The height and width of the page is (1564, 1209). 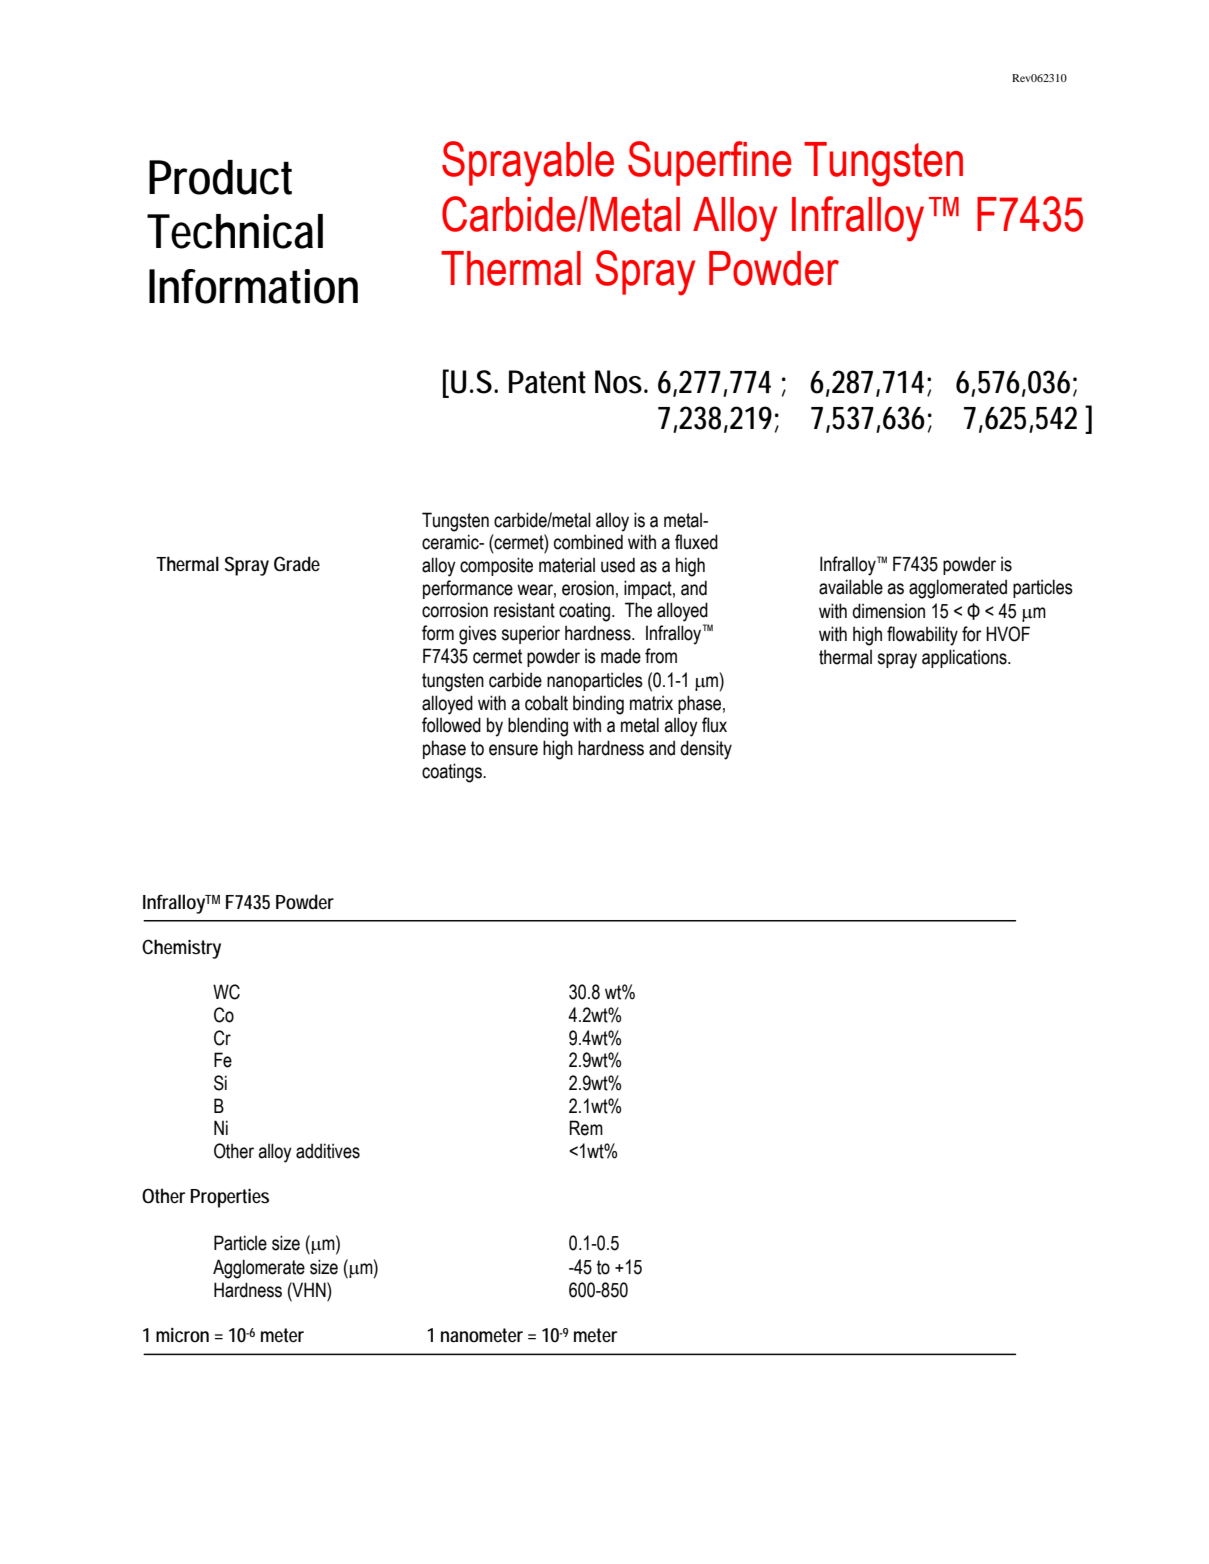 What do you see at coordinates (235, 231) in the page?
I see `Technical` at bounding box center [235, 231].
